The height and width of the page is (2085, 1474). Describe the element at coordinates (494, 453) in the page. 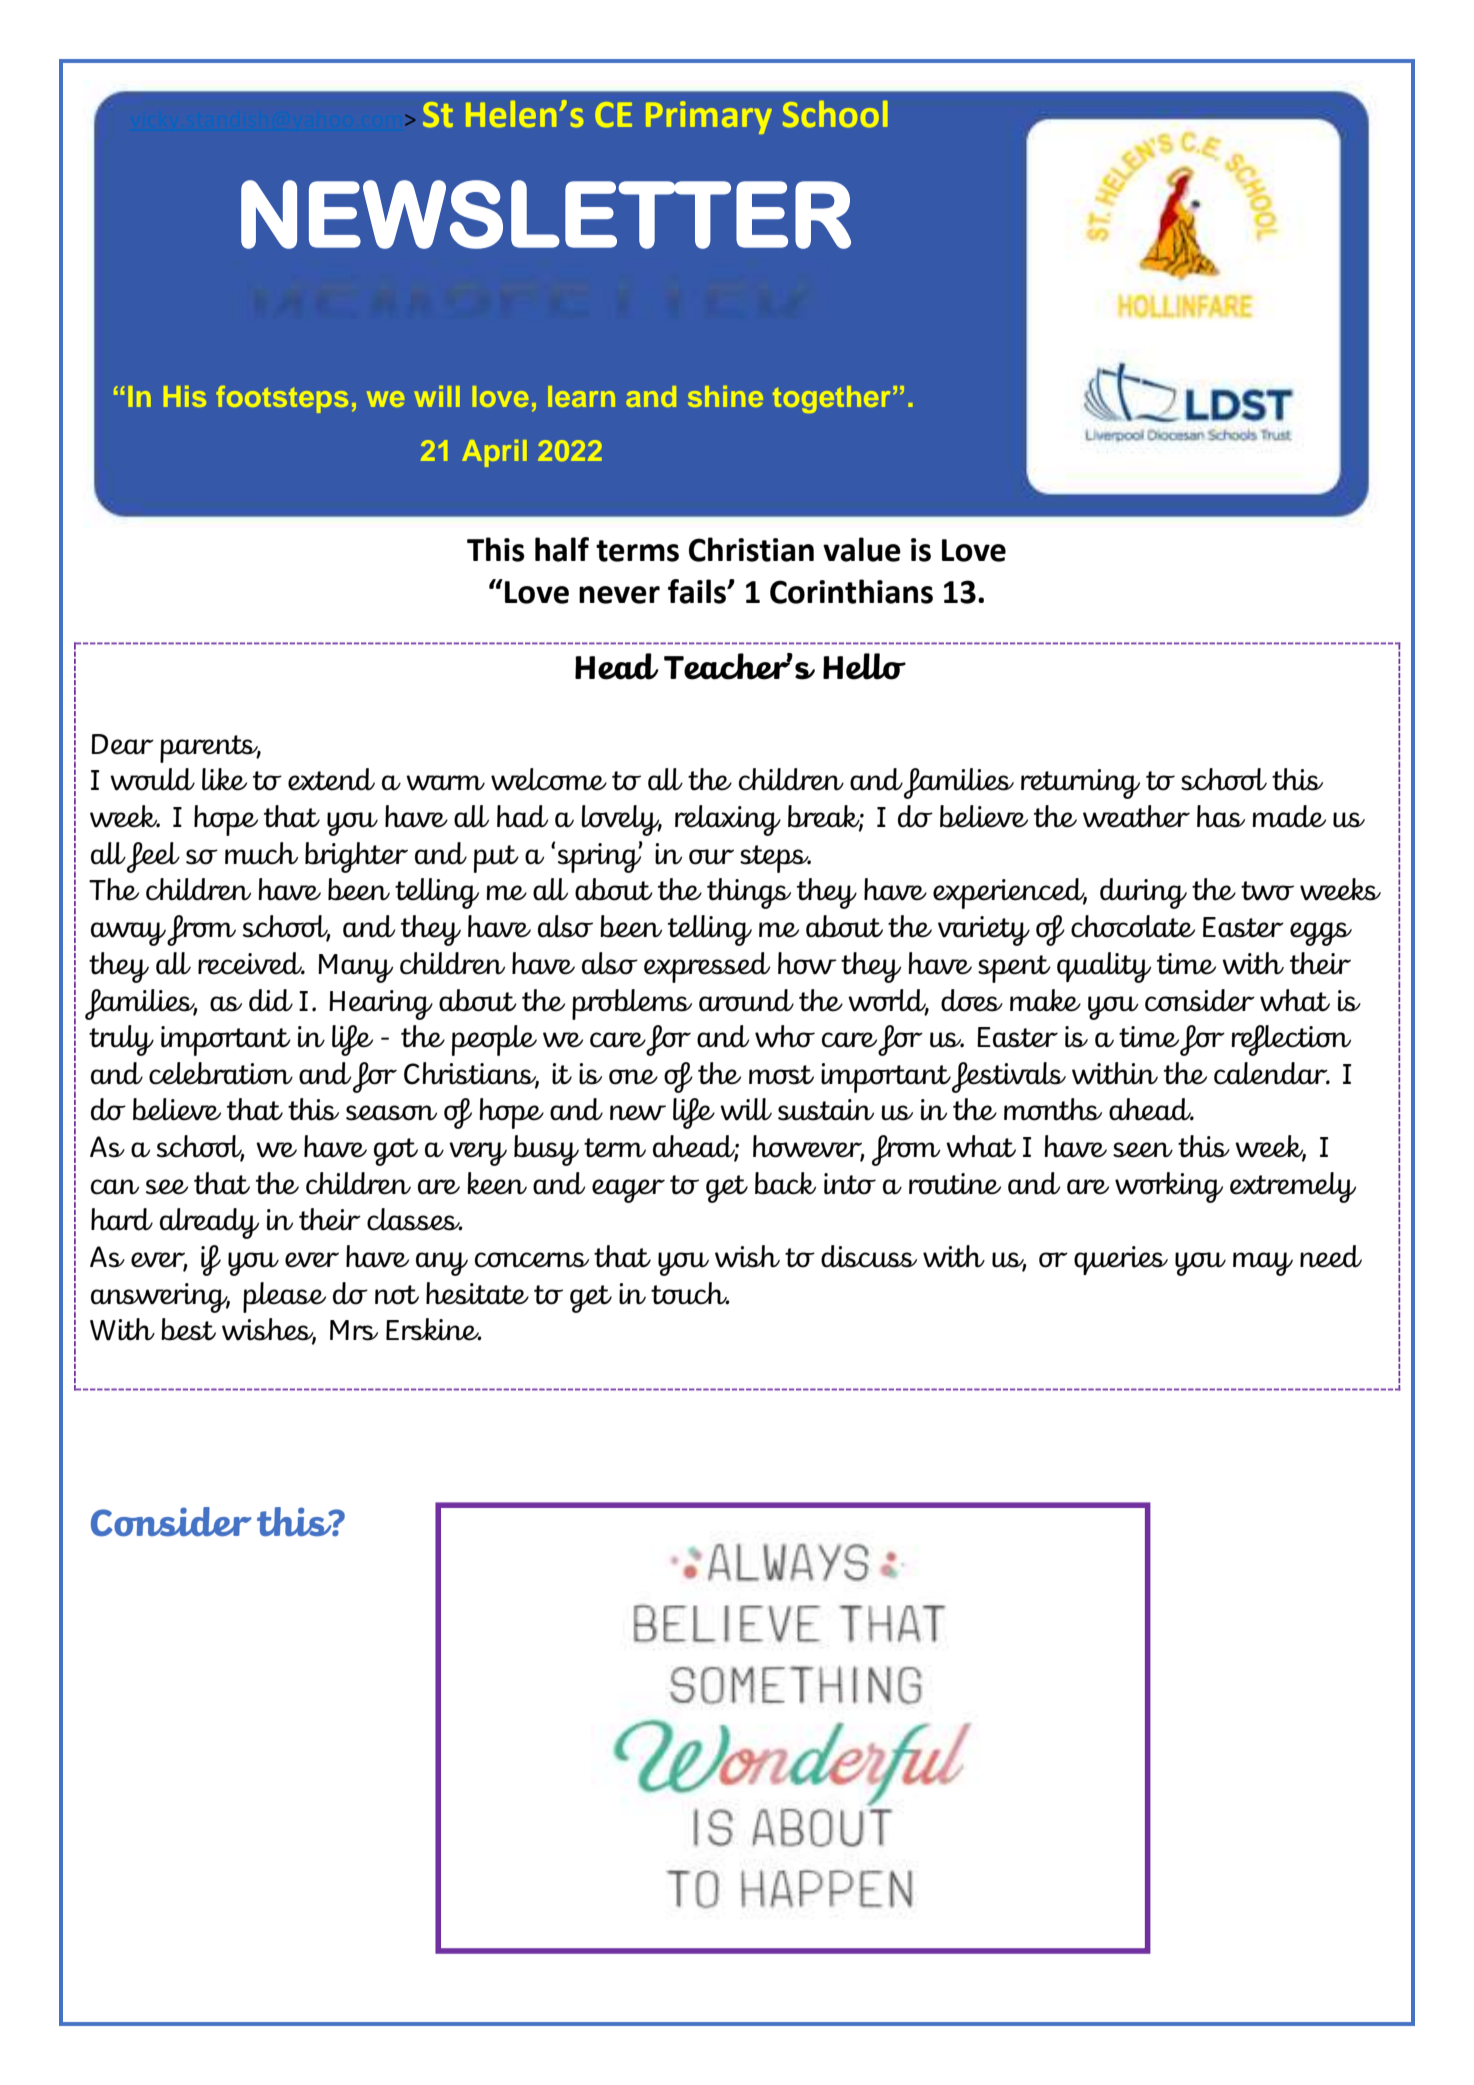

I see `April` at that location.
